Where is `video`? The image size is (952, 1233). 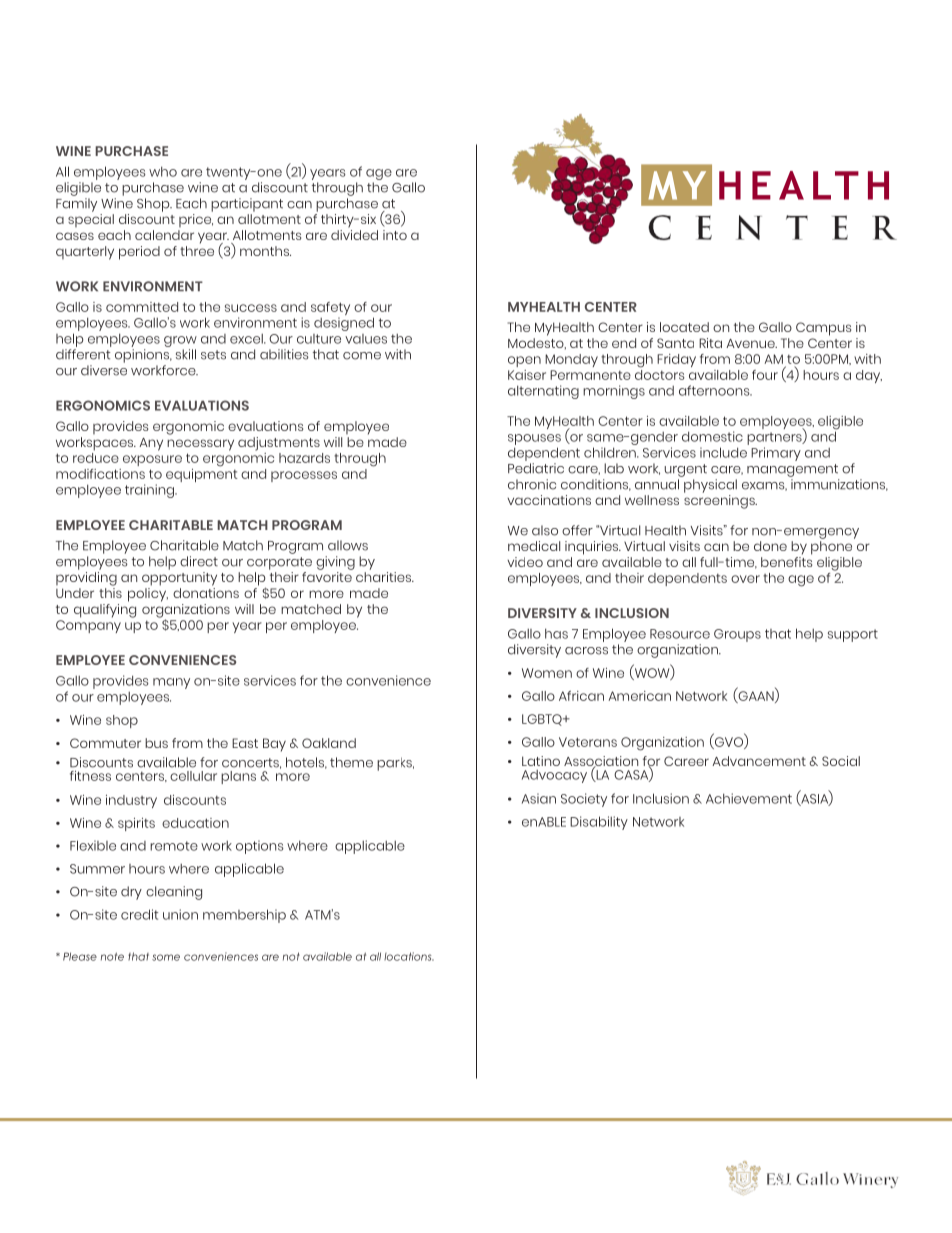
video is located at coordinates (525, 562).
